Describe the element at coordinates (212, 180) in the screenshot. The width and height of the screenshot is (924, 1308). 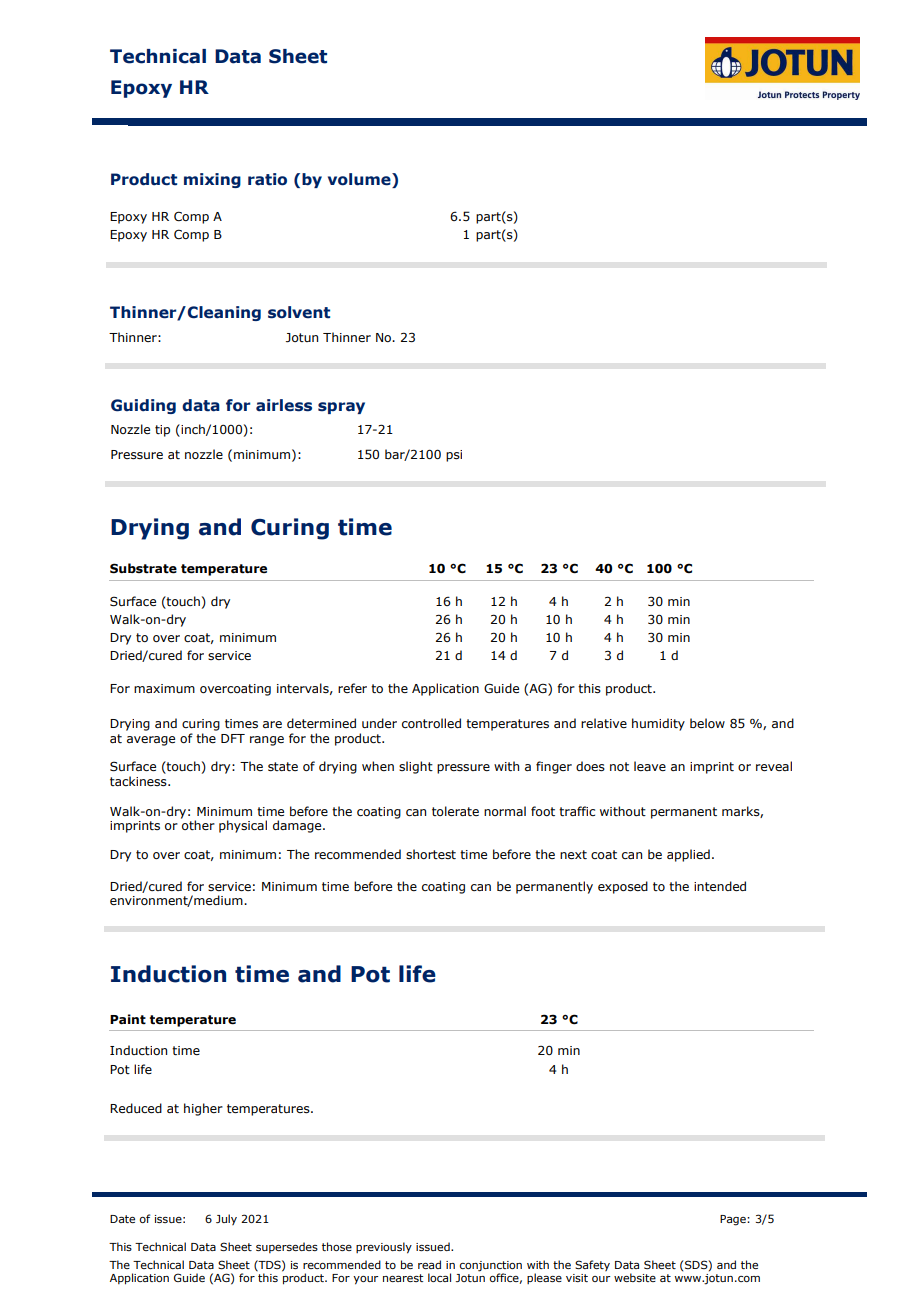
I see `mixing` at that location.
